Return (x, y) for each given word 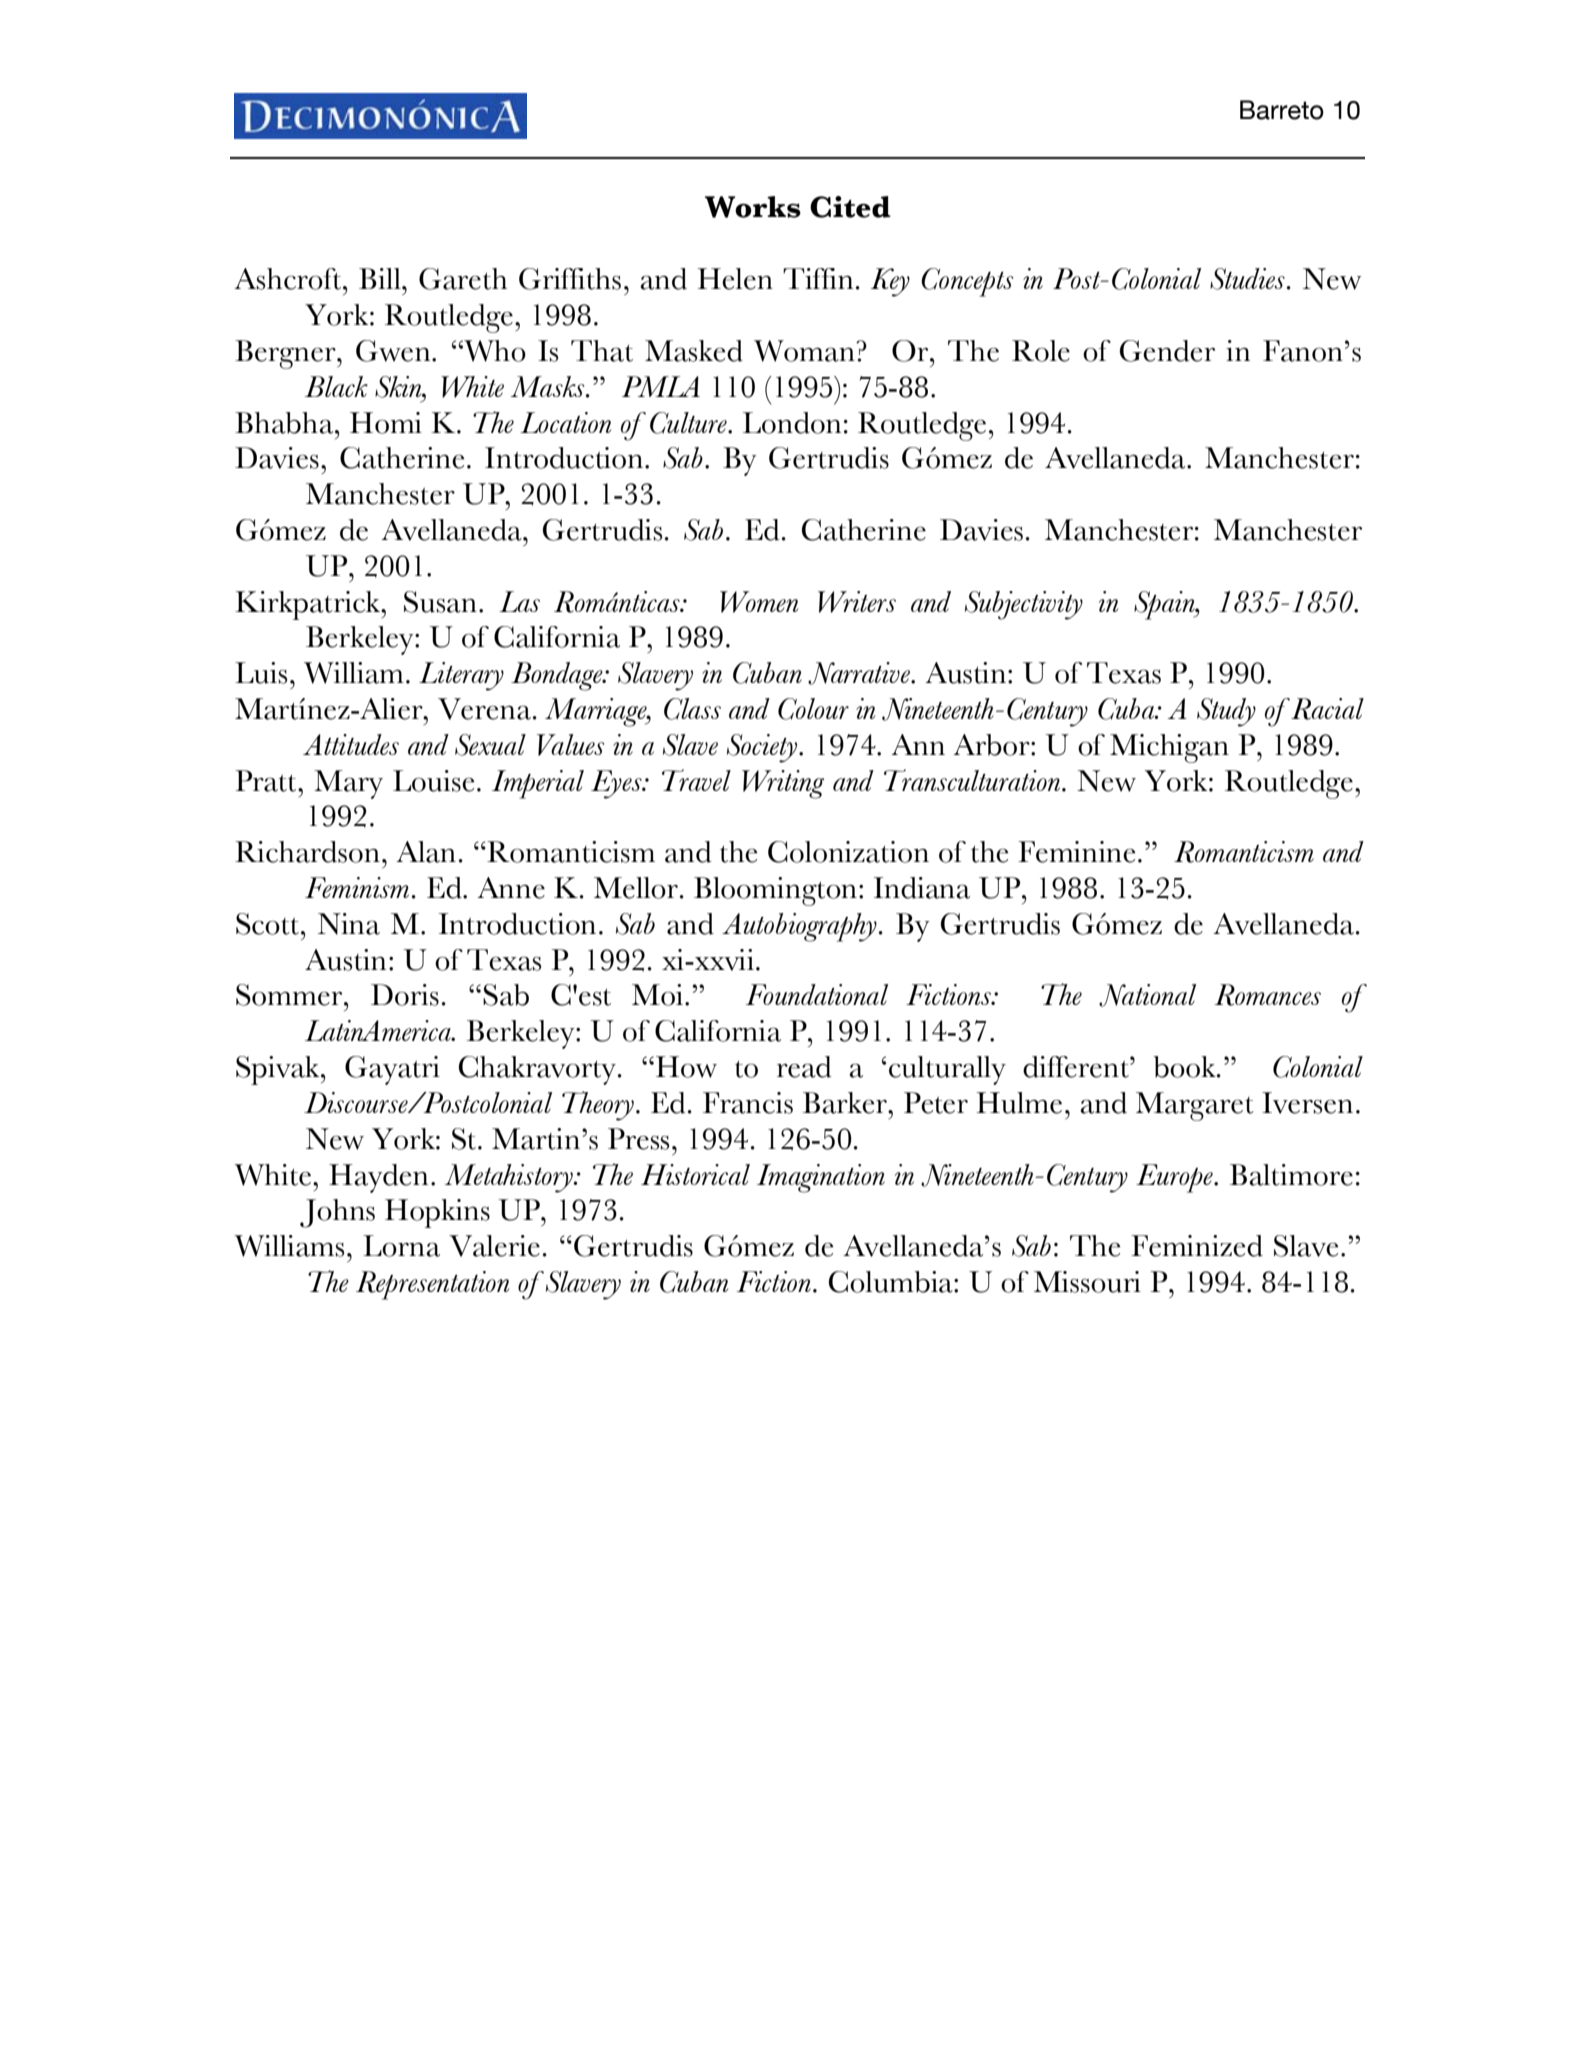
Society (762, 748)
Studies (1247, 279)
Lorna (401, 1246)
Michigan (1169, 748)
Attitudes (351, 744)
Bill (381, 278)
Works (753, 207)
